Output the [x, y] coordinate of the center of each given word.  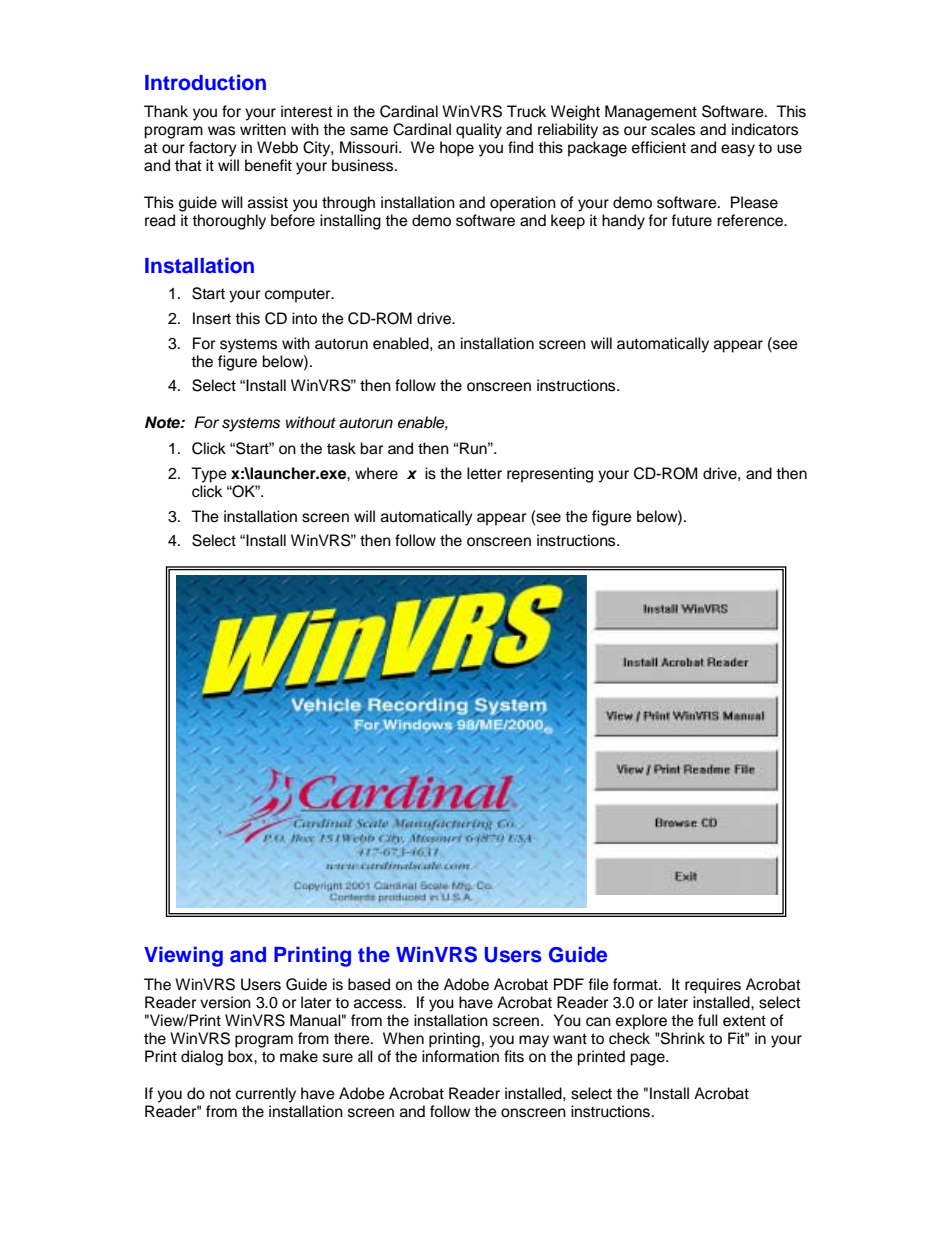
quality [479, 131]
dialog [202, 1058]
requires [713, 986]
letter [484, 473]
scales [673, 129]
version [225, 1002]
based [369, 984]
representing [550, 475]
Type [209, 475]
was [221, 131]
